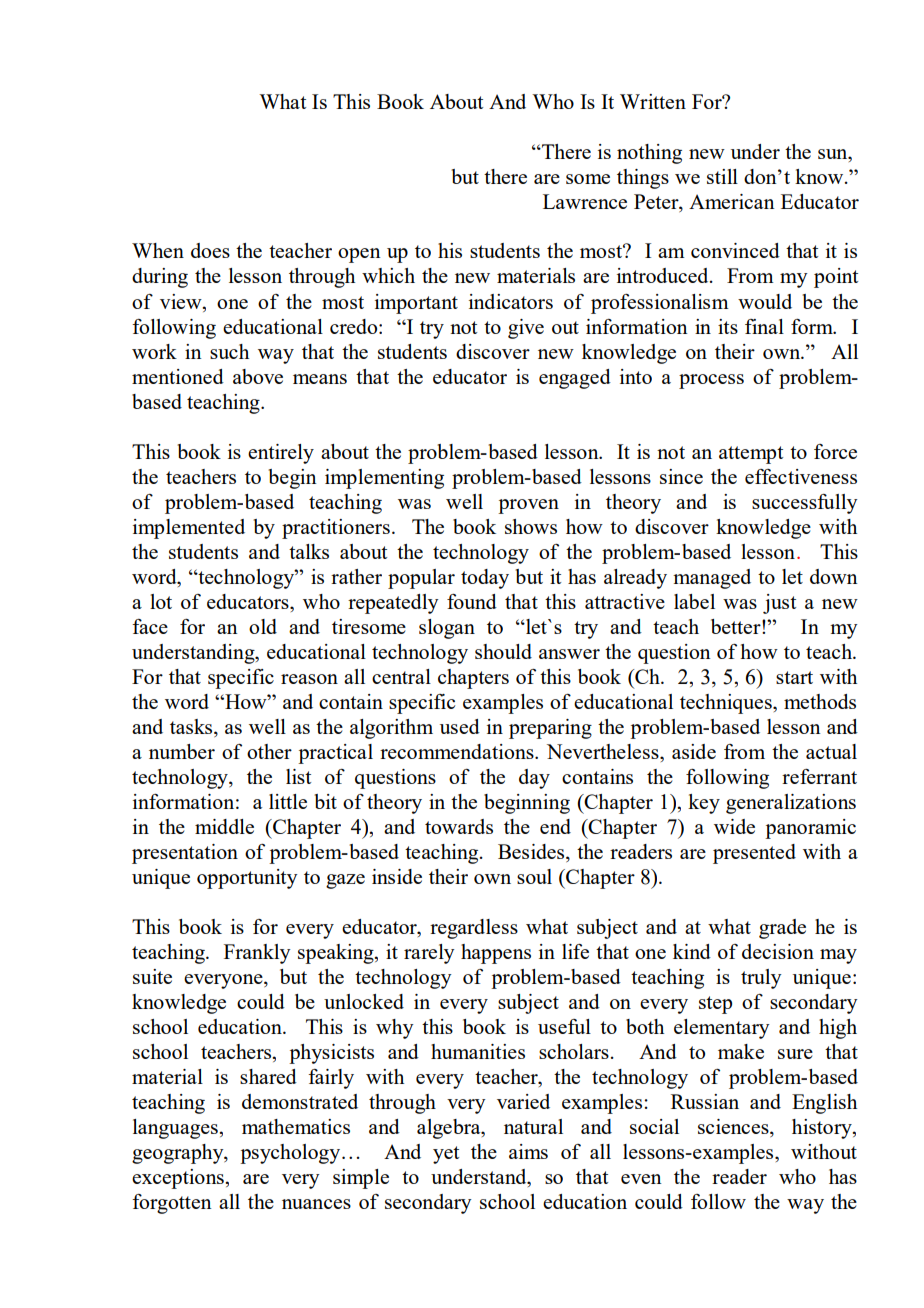  Describe the element at coordinates (528, 1151) in the page. I see `aims` at that location.
